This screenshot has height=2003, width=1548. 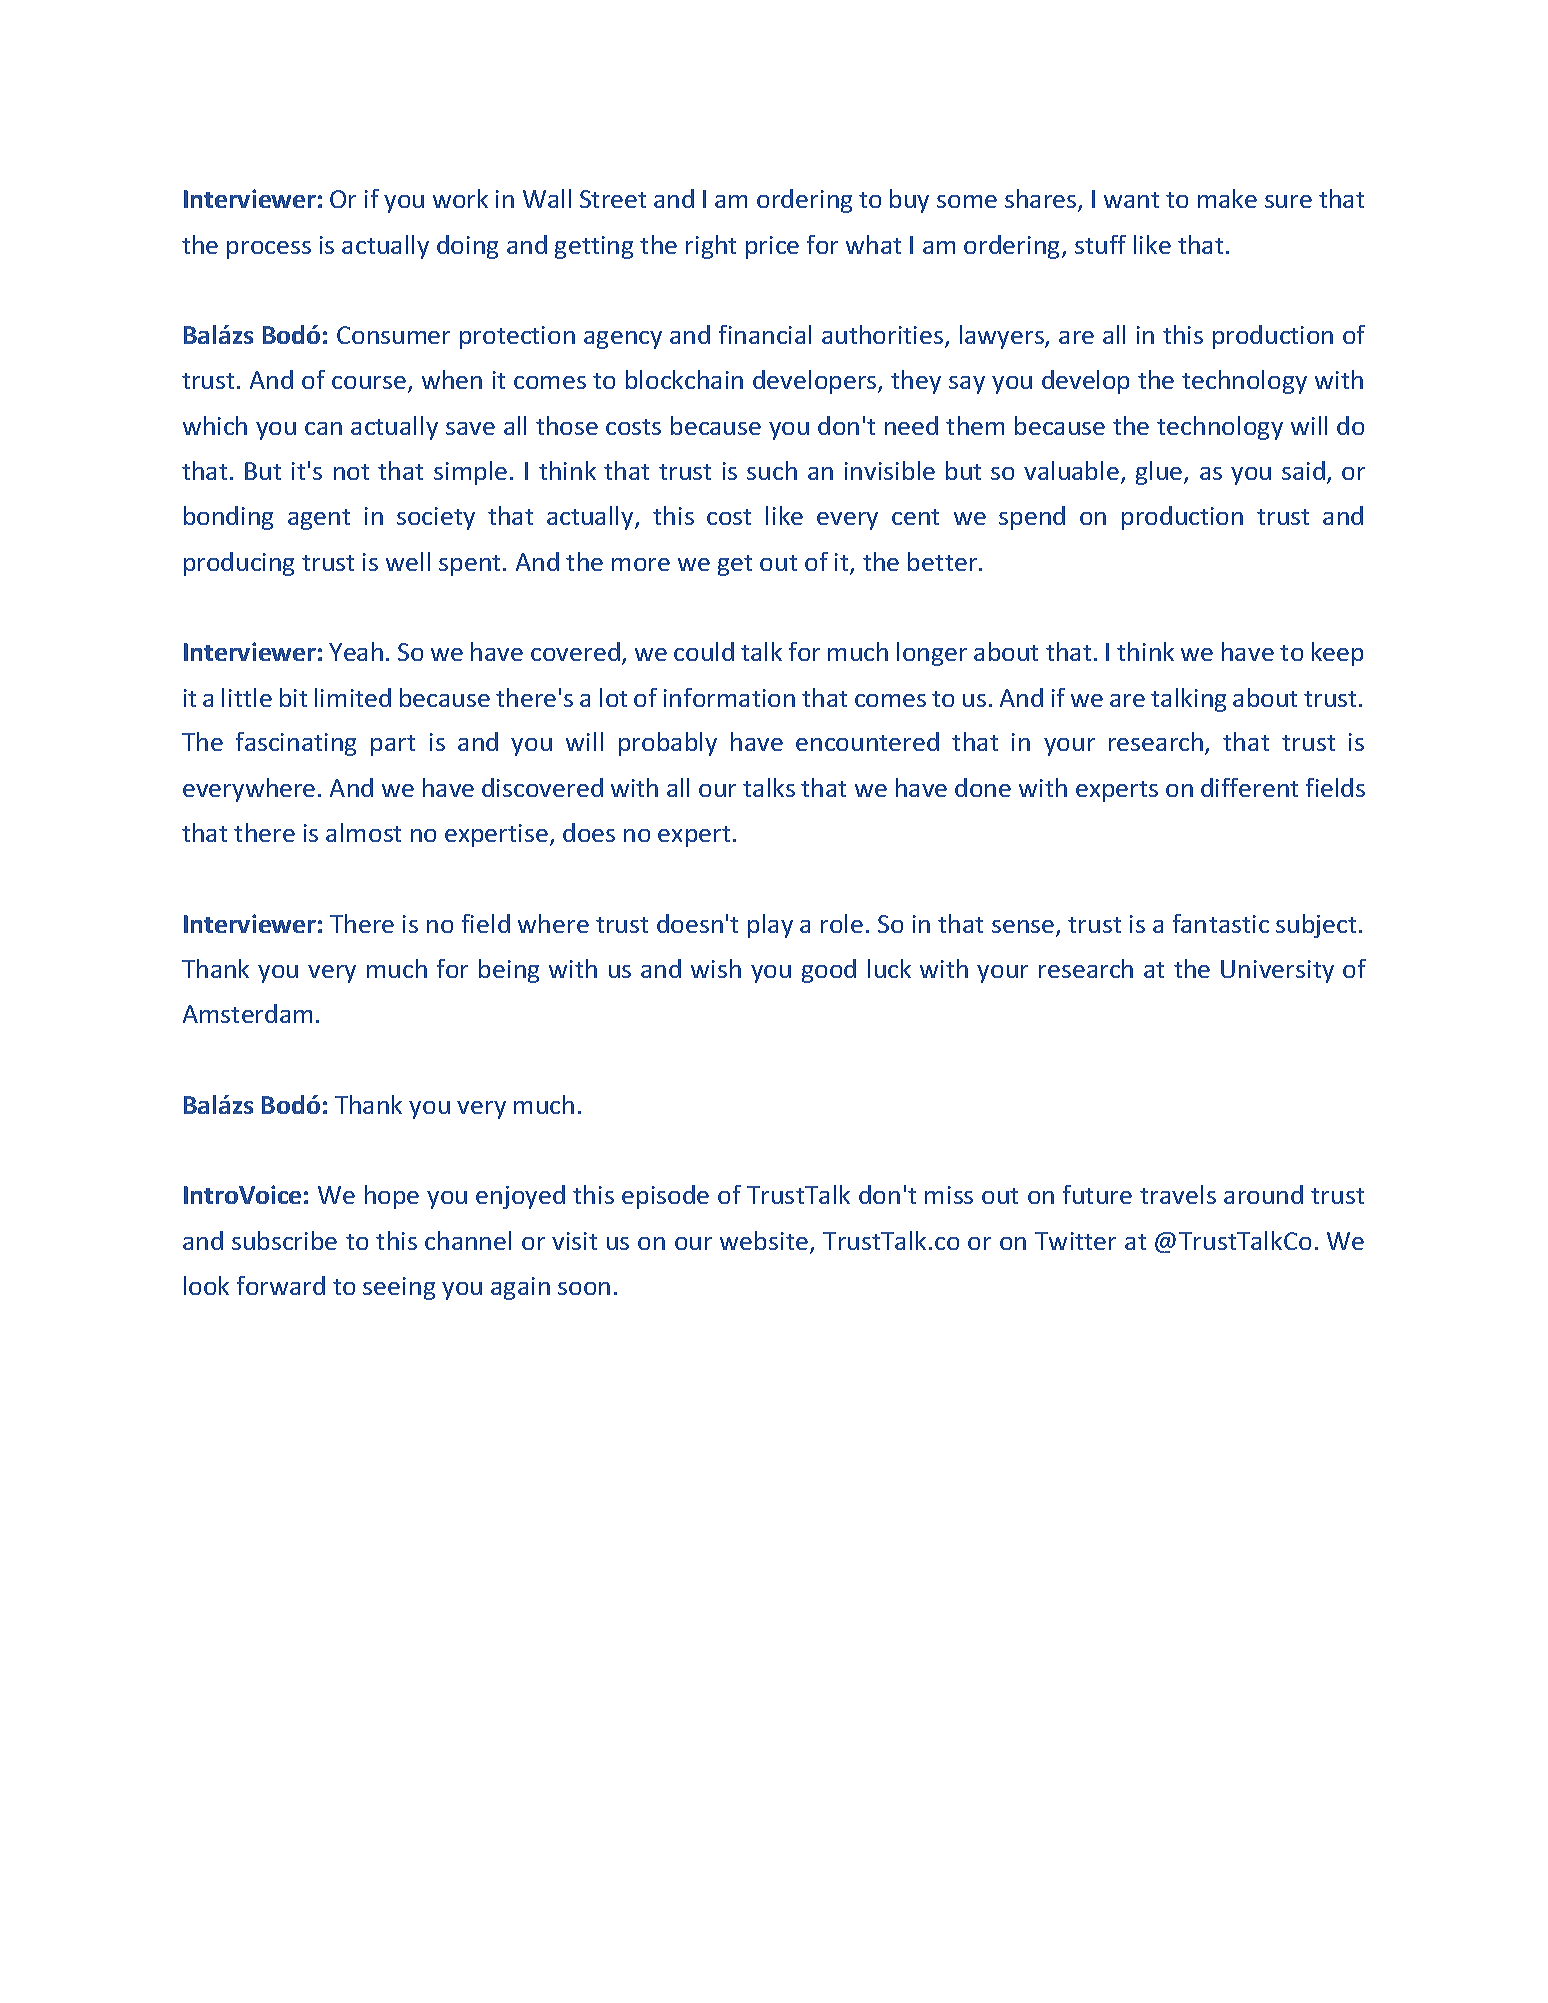 I want to click on encountered, so click(x=867, y=741).
